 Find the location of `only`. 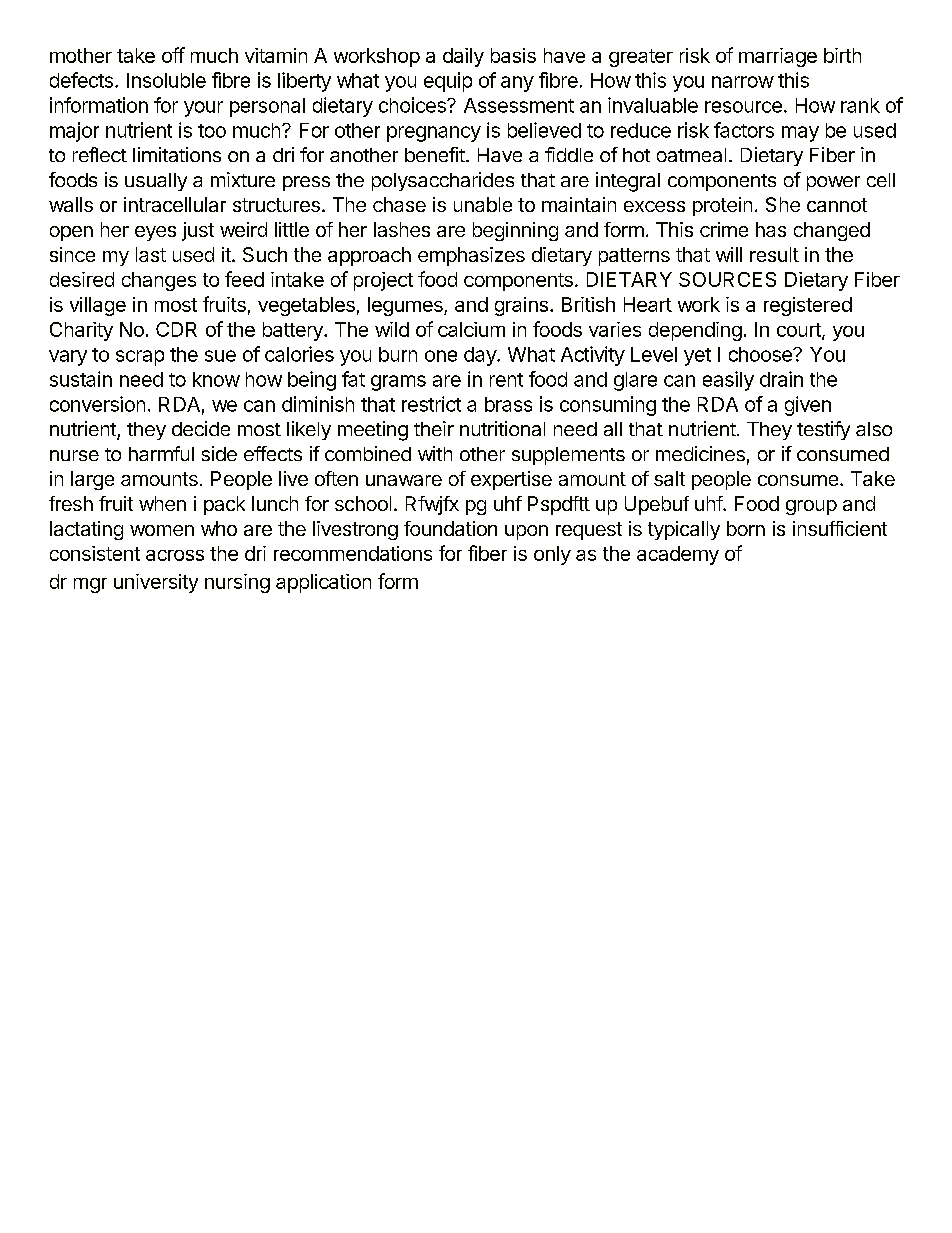

only is located at coordinates (552, 555).
